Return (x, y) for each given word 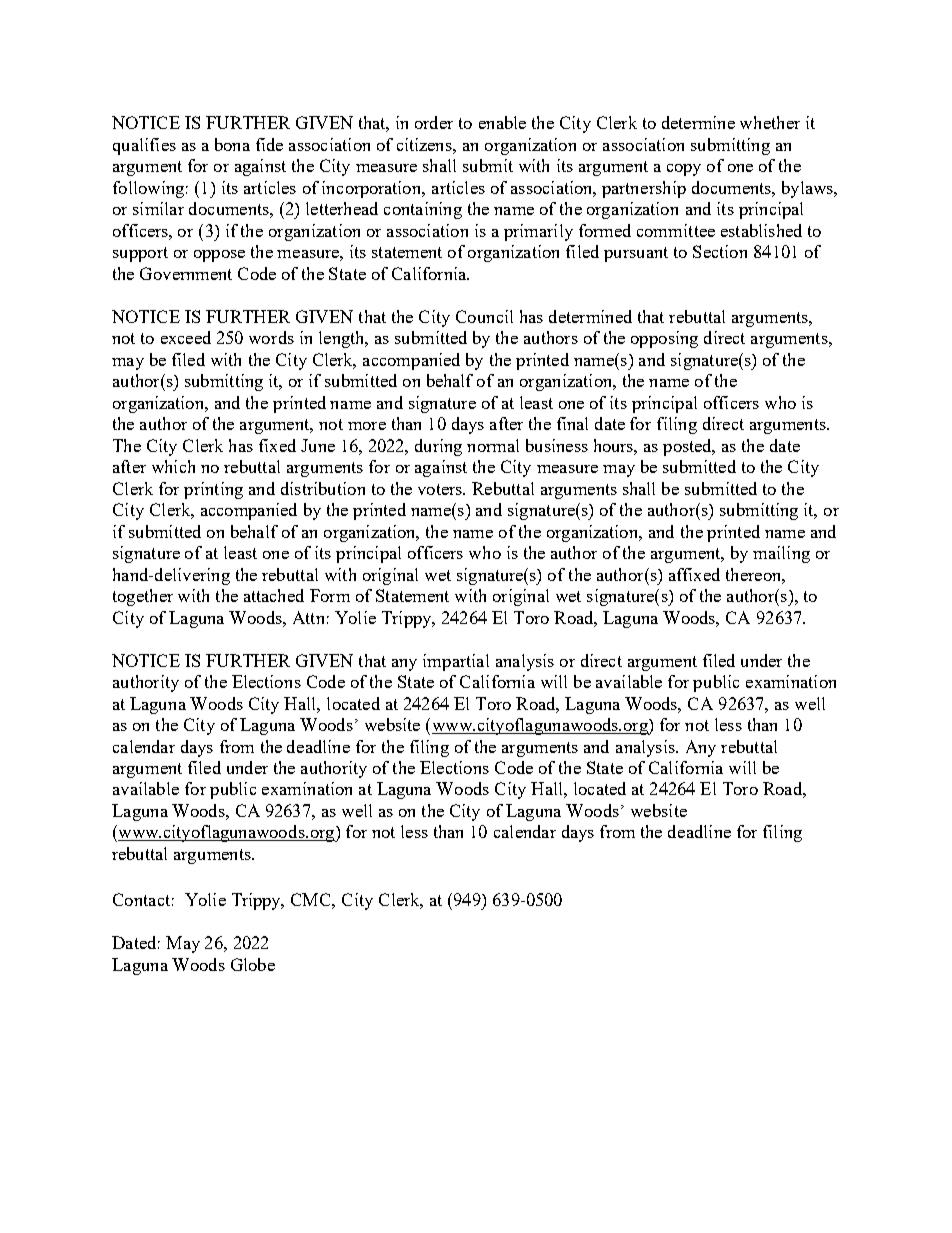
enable (502, 122)
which (173, 466)
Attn (308, 617)
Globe (253, 964)
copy (684, 170)
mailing (781, 554)
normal (493, 445)
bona (232, 144)
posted (689, 447)
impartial (456, 662)
